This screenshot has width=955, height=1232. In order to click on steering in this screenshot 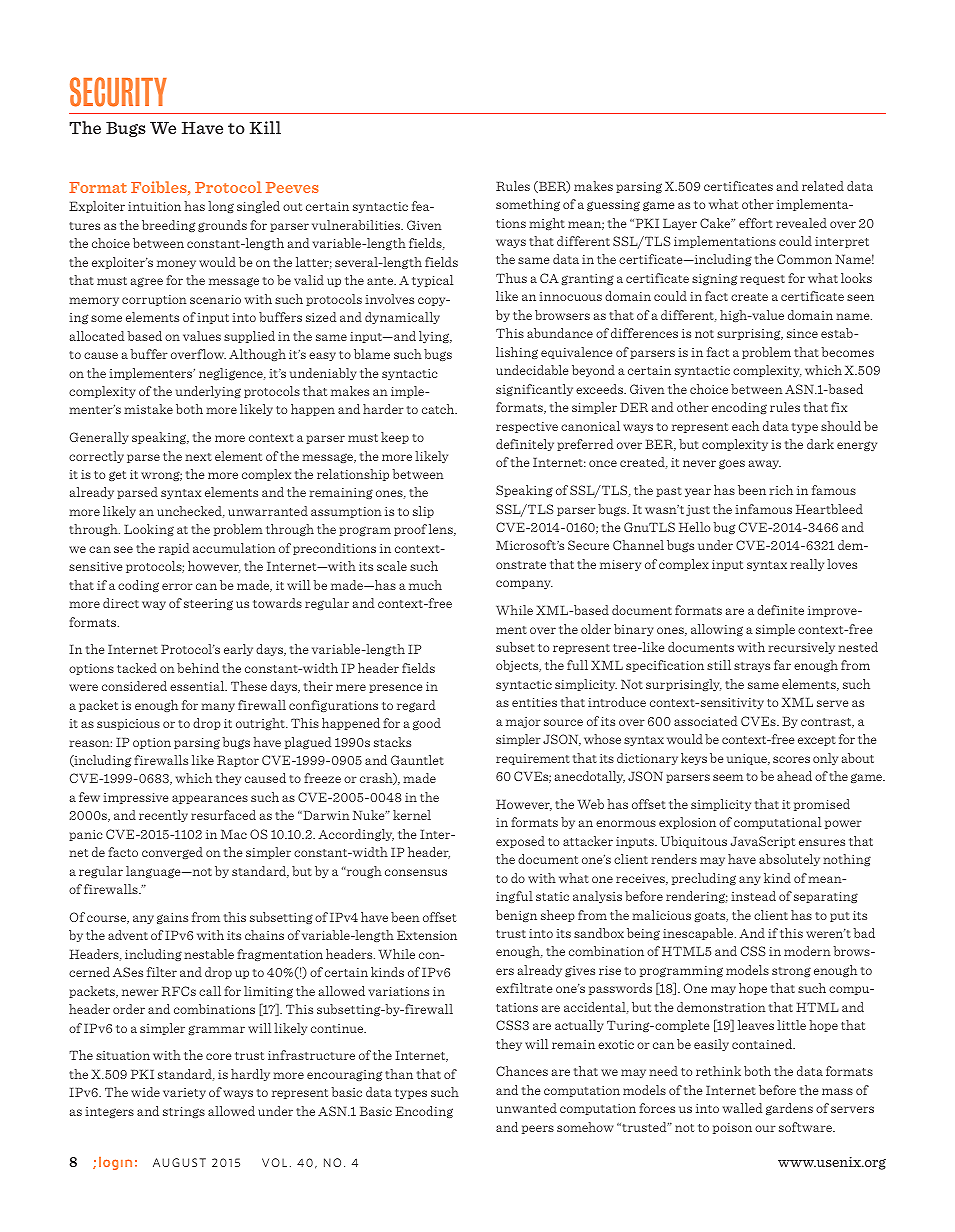, I will do `click(208, 604)`.
